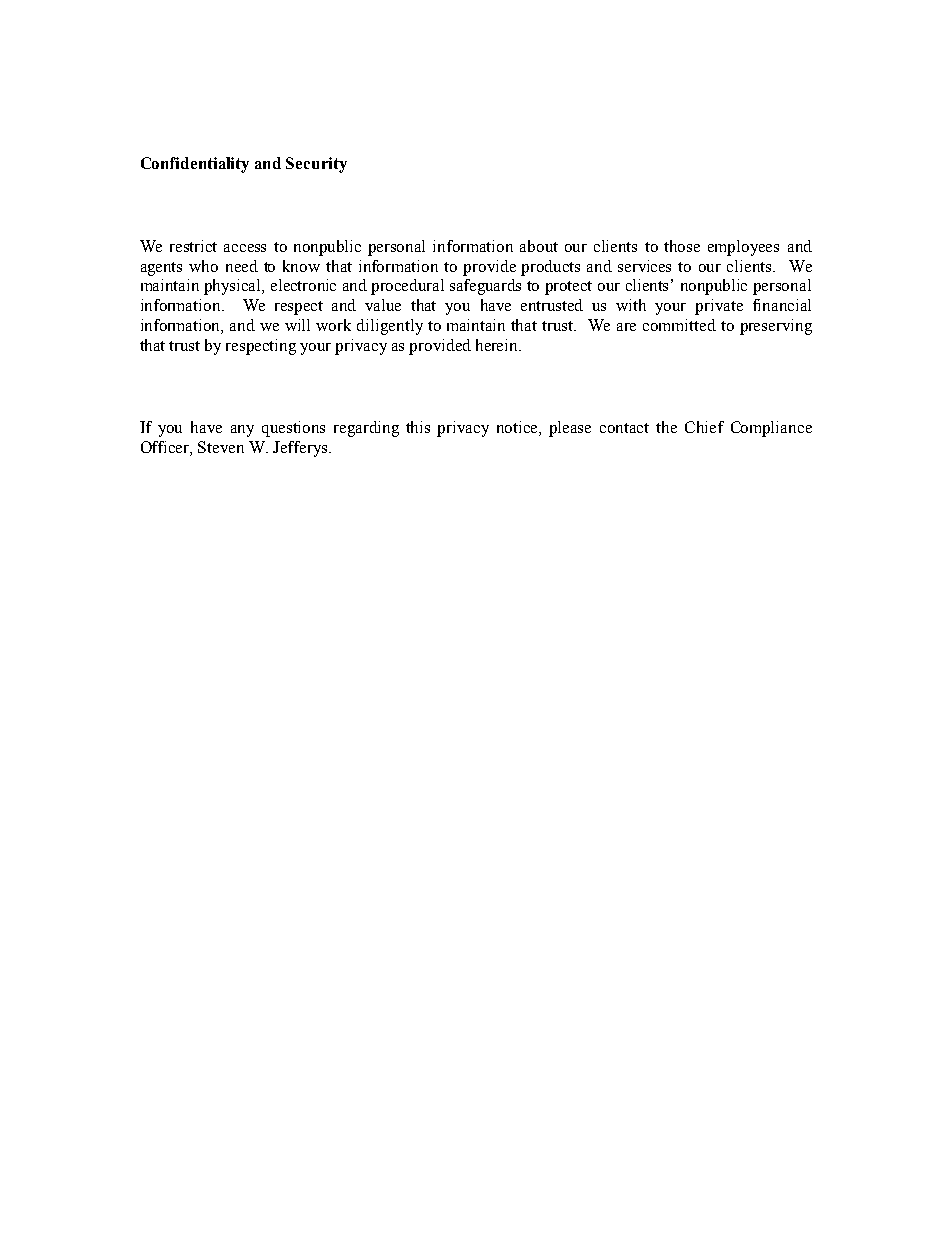  Describe the element at coordinates (682, 246) in the screenshot. I see `those` at that location.
